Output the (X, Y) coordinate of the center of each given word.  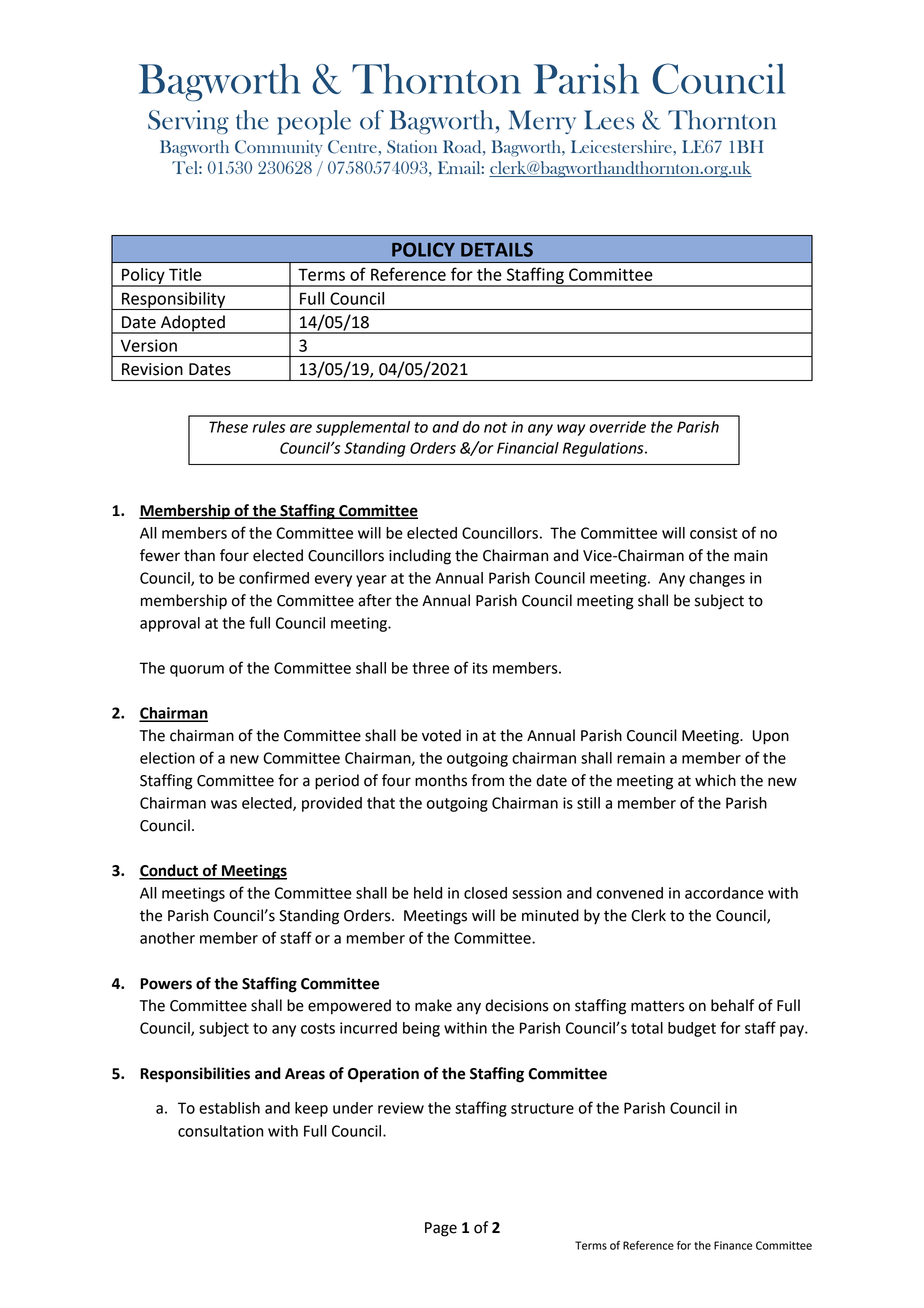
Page (441, 1229)
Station (412, 147)
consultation (220, 1131)
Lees (609, 120)
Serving (188, 122)
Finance (733, 1245)
